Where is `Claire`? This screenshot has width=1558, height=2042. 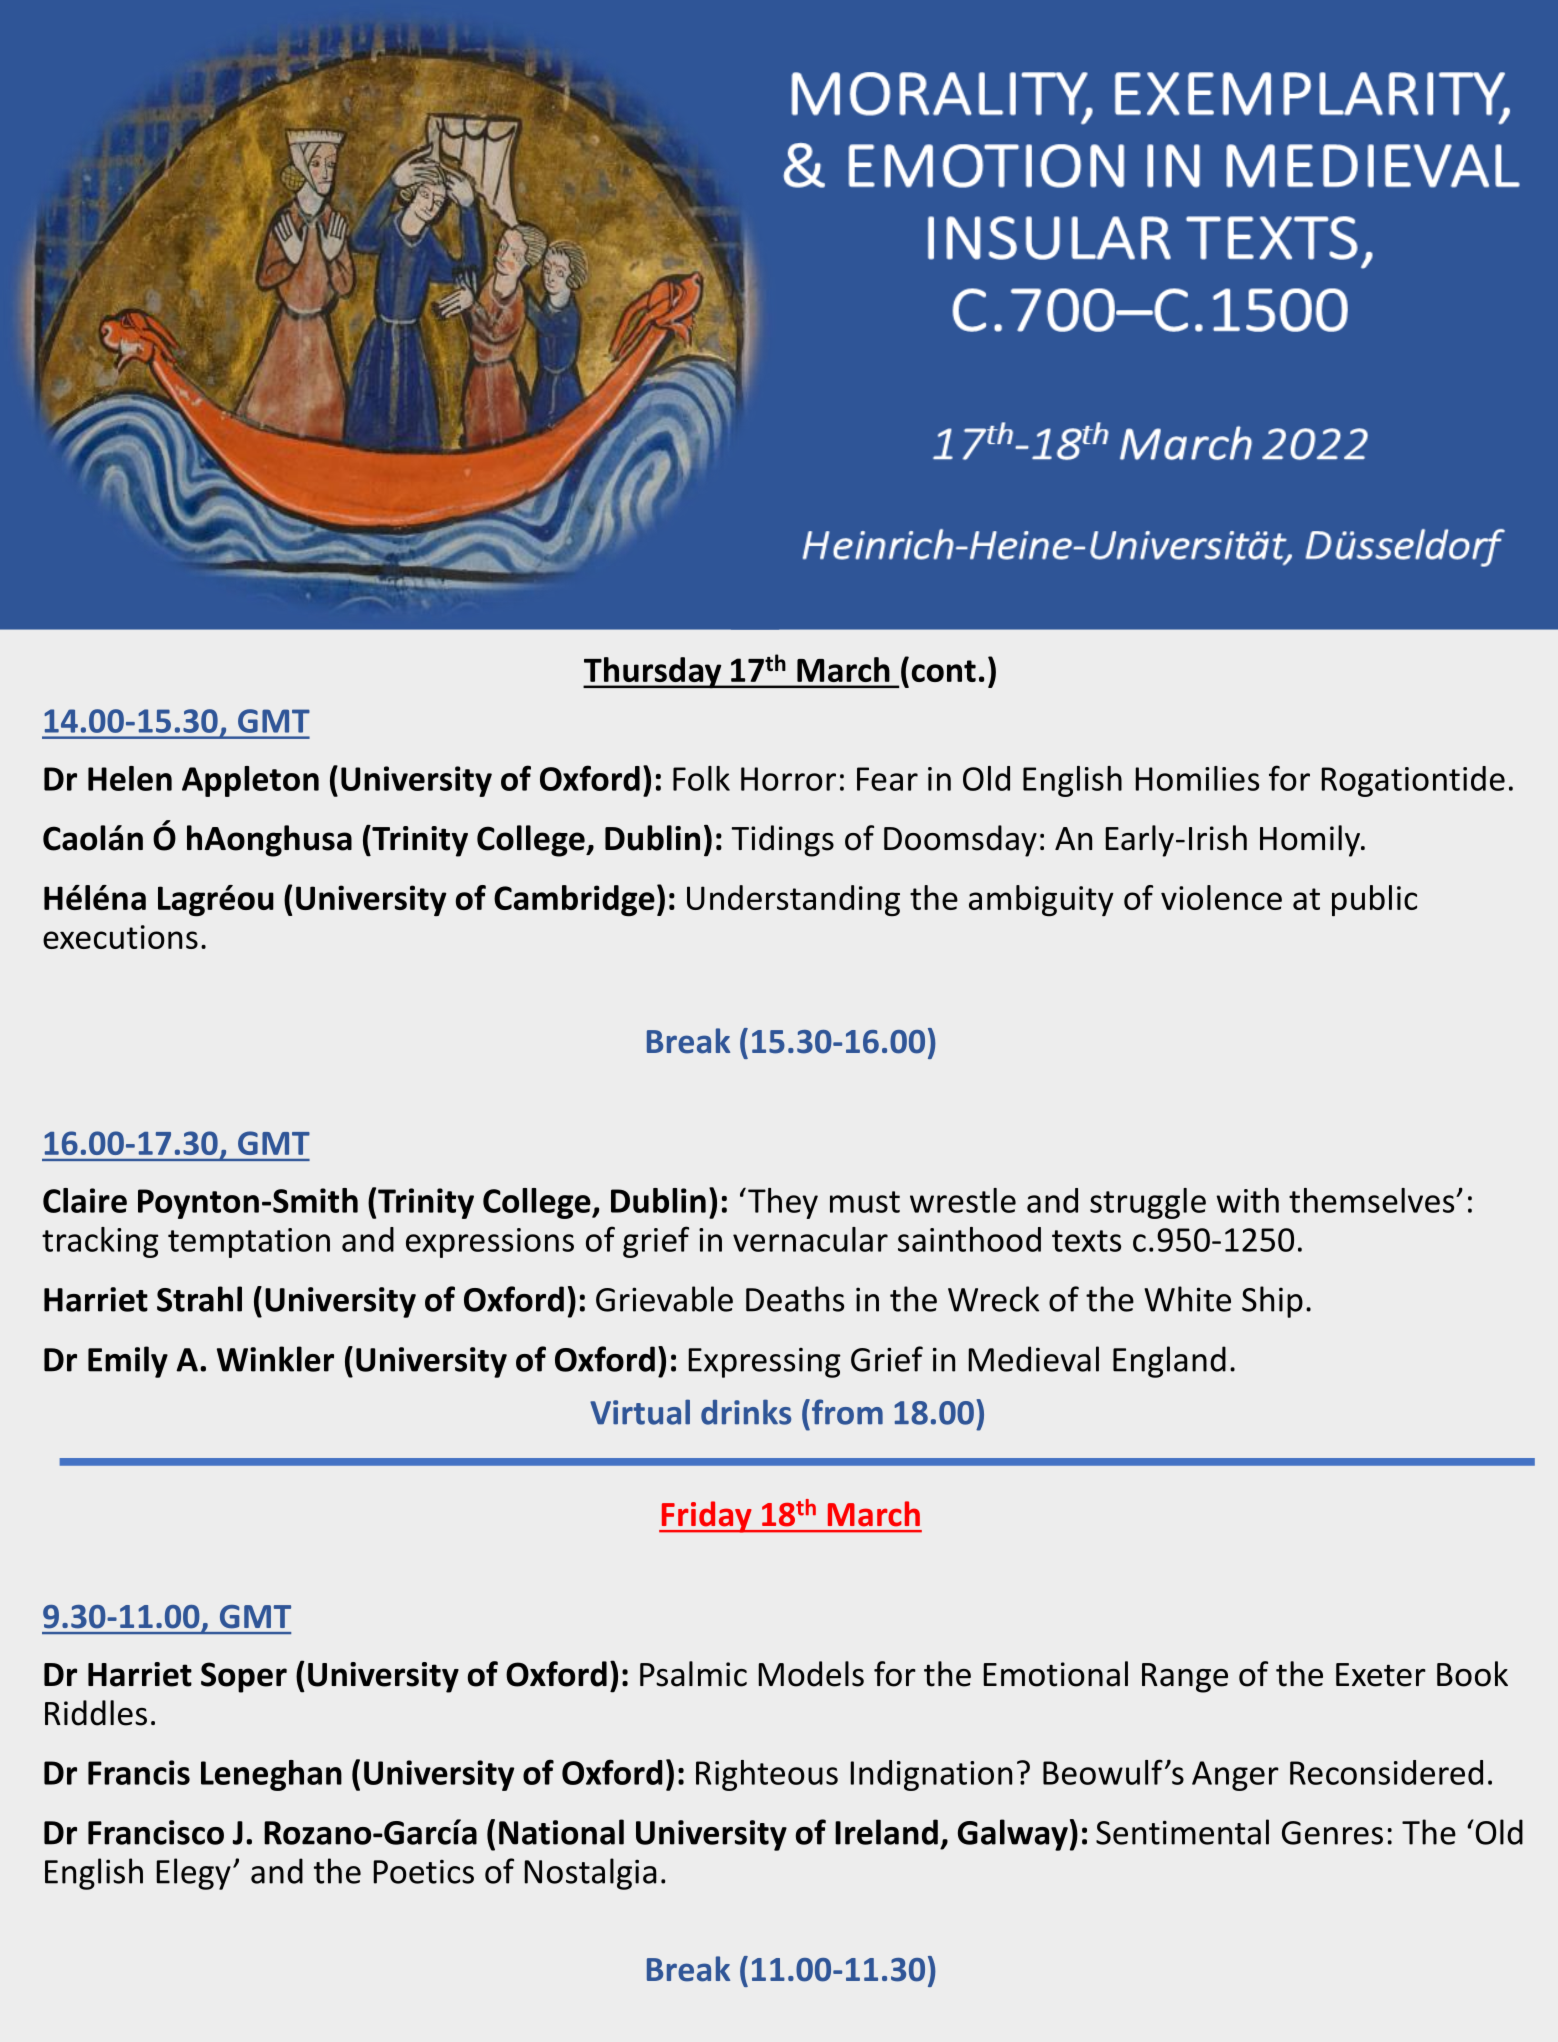 Claire is located at coordinates (85, 1200).
